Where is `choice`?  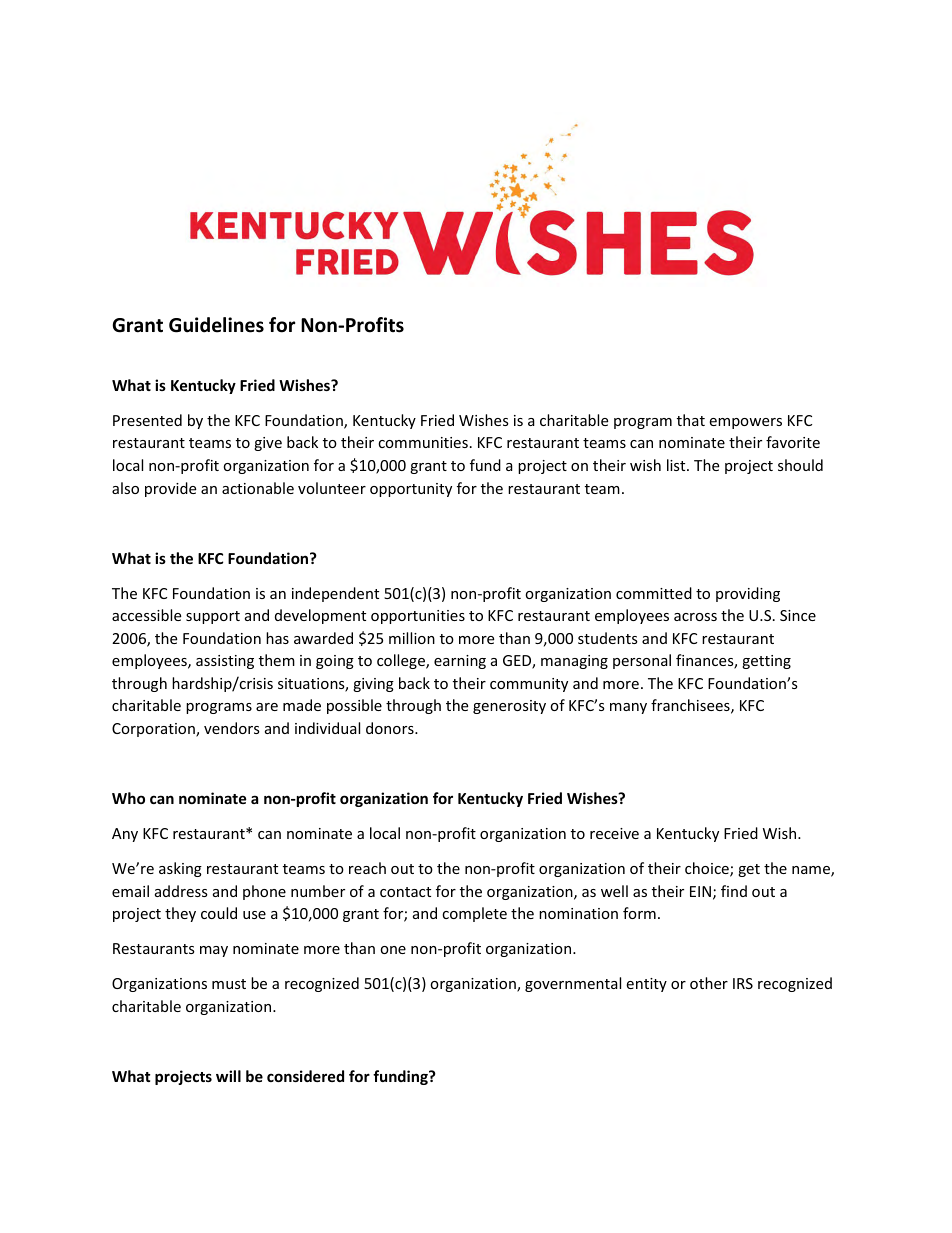
choice is located at coordinates (708, 869).
